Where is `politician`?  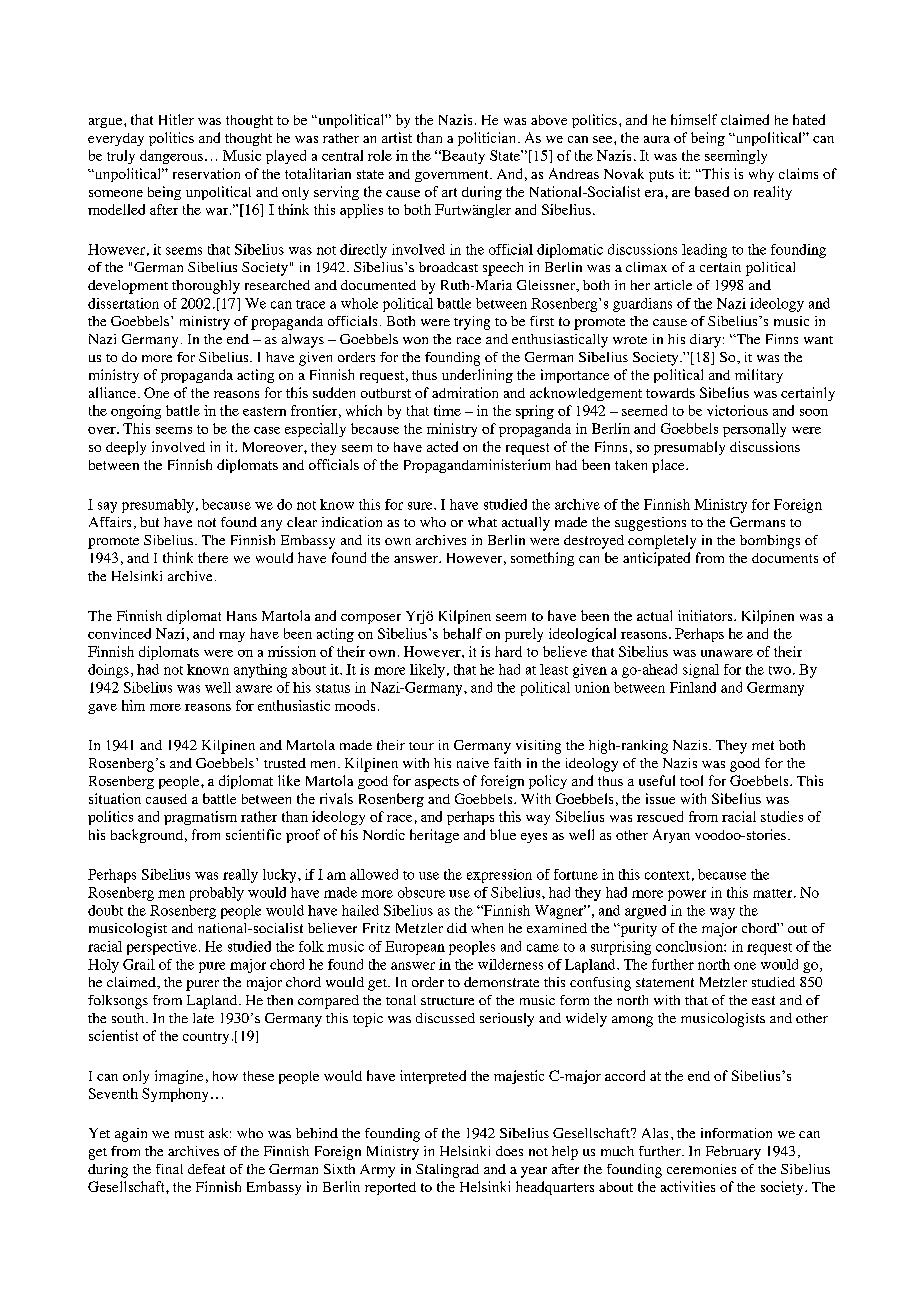 politician is located at coordinates (488, 139).
